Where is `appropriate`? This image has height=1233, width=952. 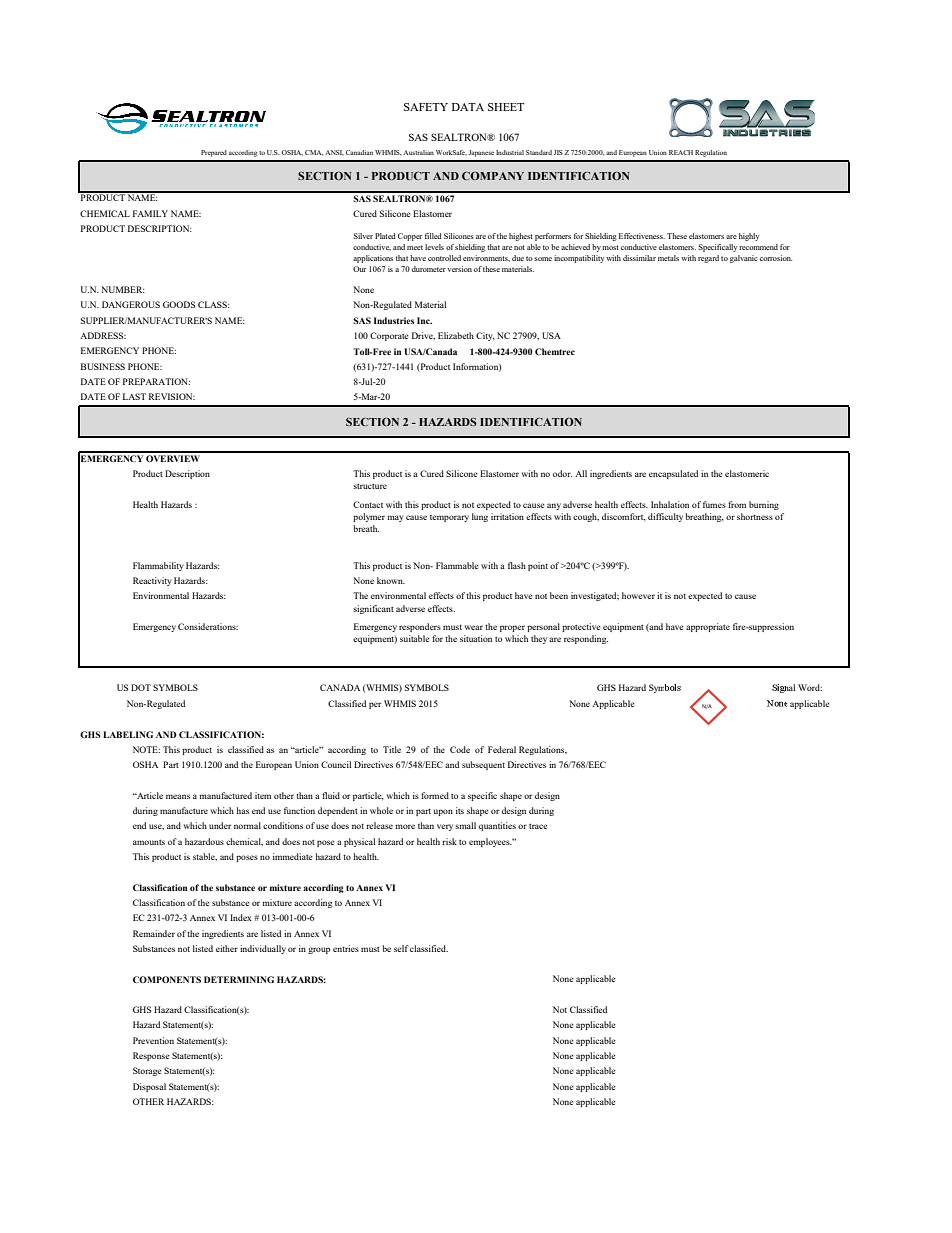 appropriate is located at coordinates (708, 627).
